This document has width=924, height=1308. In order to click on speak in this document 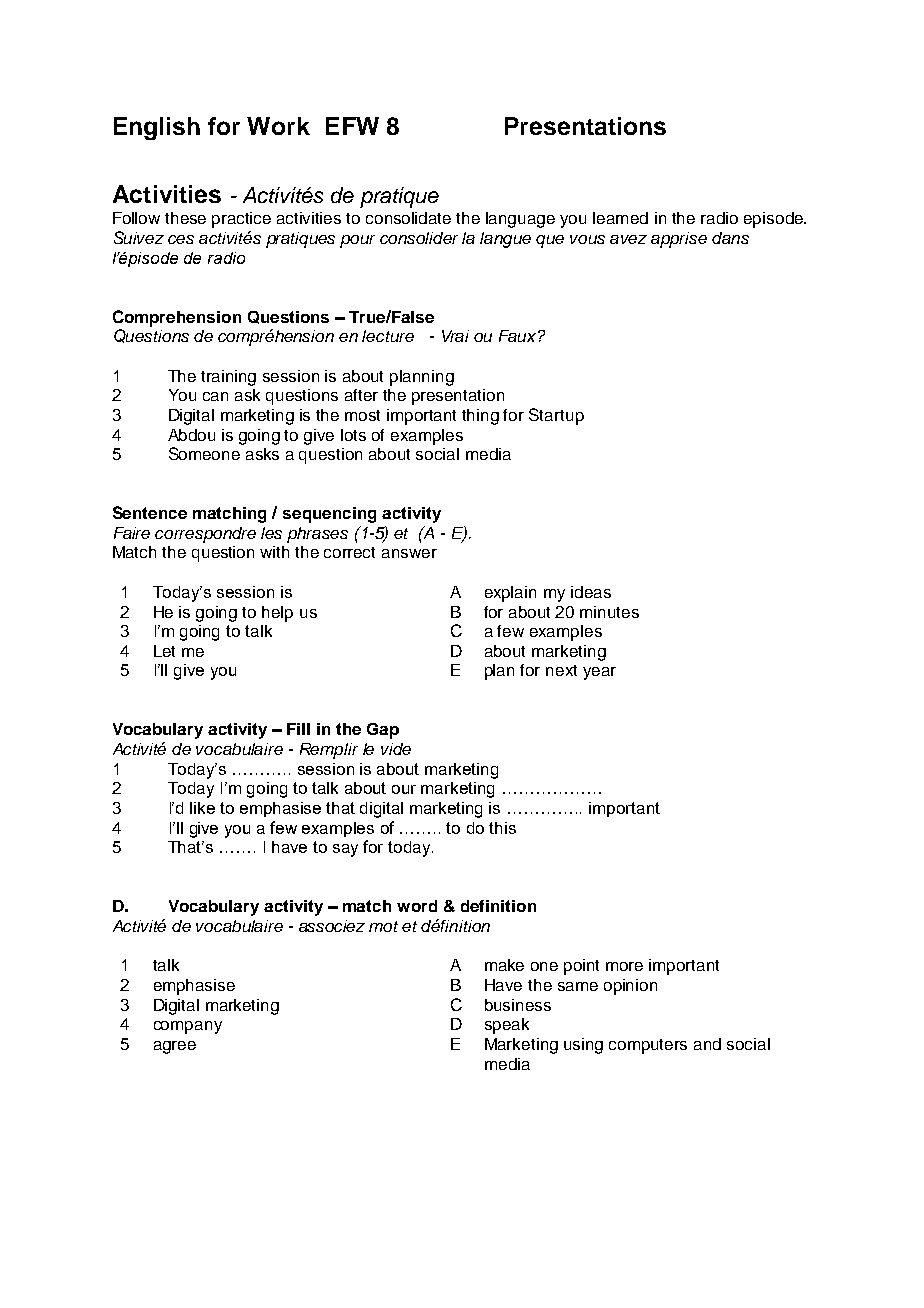, I will do `click(507, 1026)`.
